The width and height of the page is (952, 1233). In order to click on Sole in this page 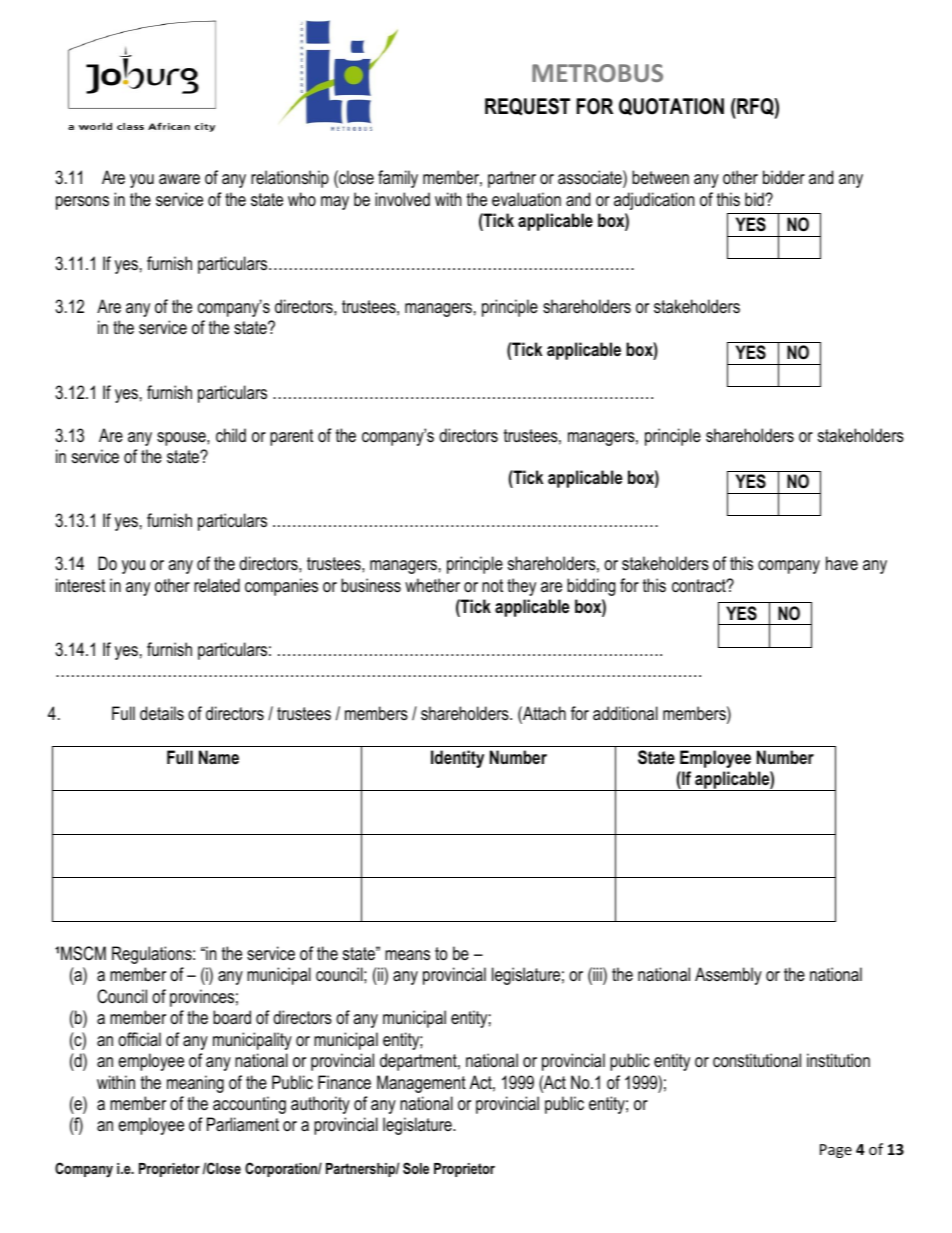, I will do `click(416, 1168)`.
